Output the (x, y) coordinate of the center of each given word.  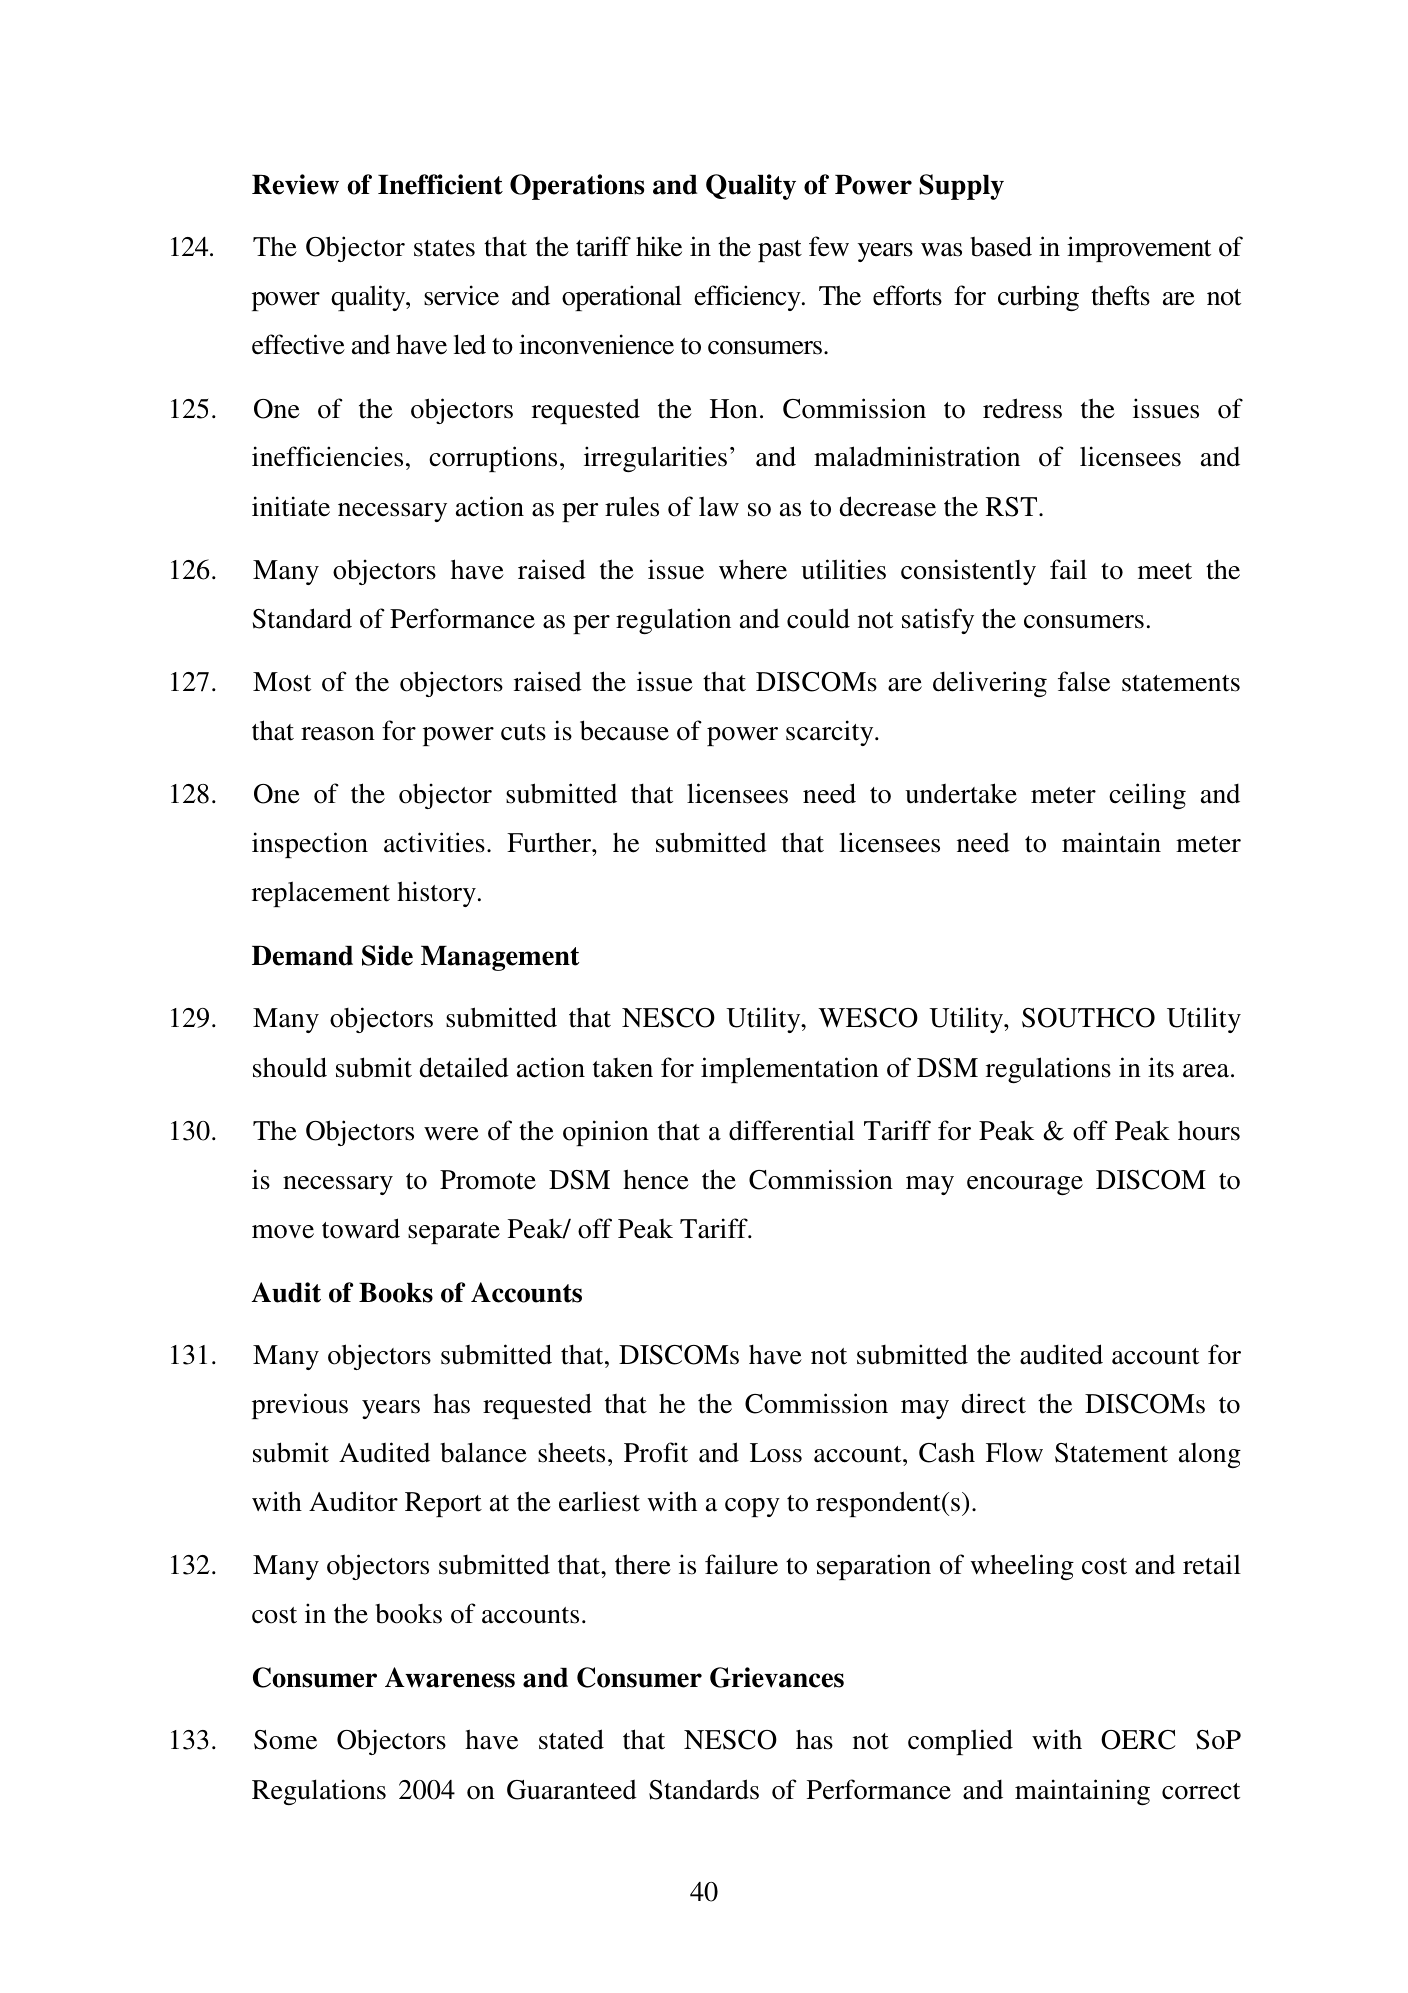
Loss (776, 1453)
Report (443, 1504)
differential (792, 1130)
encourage (1025, 1185)
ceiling (1147, 796)
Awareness (450, 1677)
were (451, 1134)
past (780, 251)
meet (1165, 571)
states (444, 248)
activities (434, 842)
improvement (1139, 249)
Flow (1014, 1453)
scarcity (831, 733)
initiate (291, 506)
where (753, 569)
